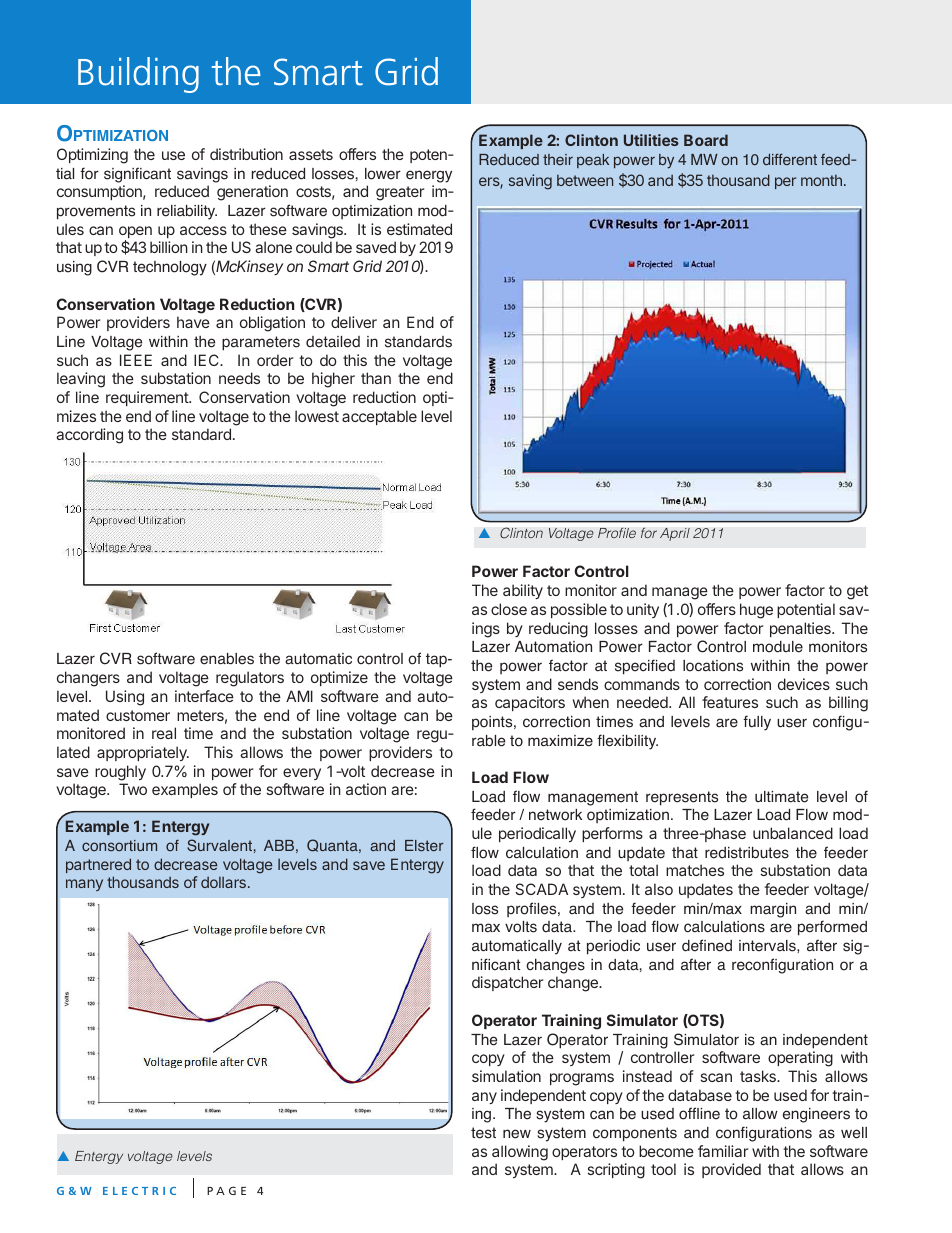 The height and width of the screenshot is (1233, 952). Describe the element at coordinates (483, 1133) in the screenshot. I see `test` at that location.
